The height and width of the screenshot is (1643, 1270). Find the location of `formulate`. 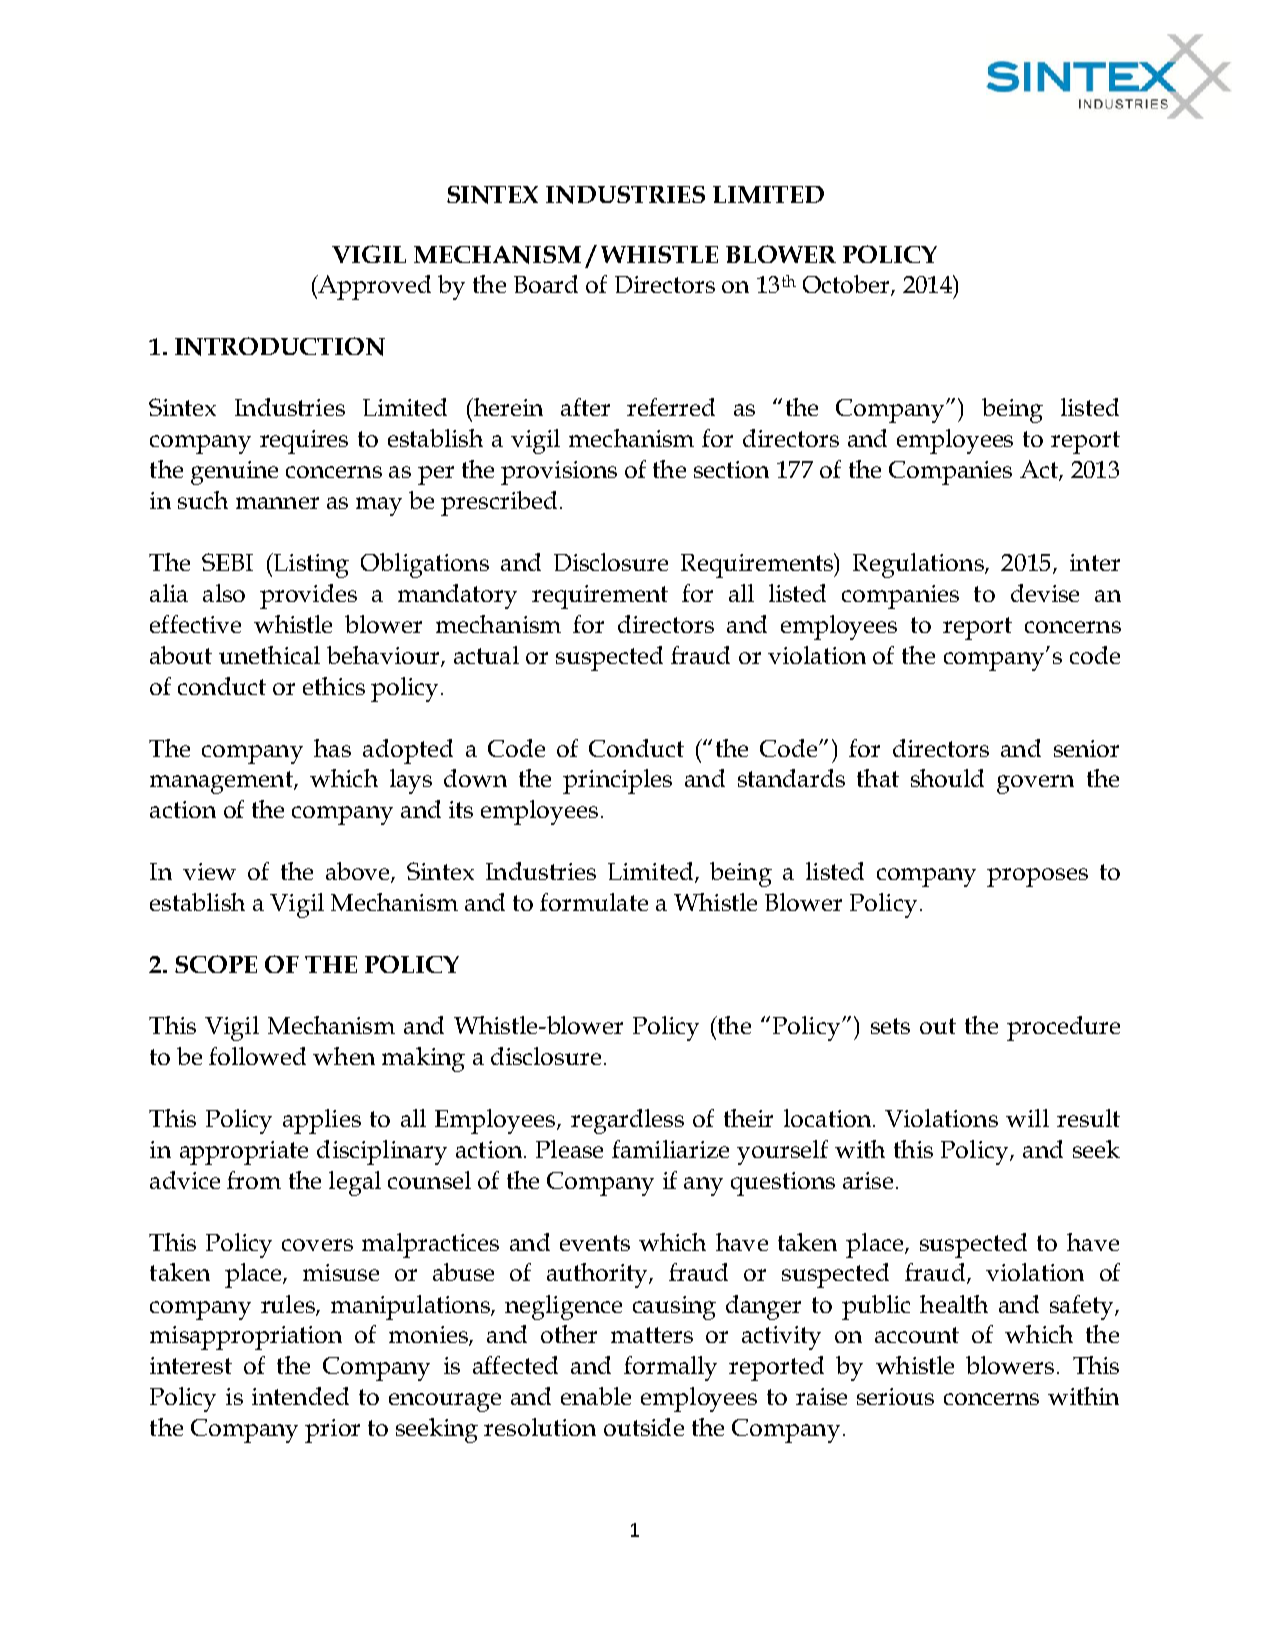

formulate is located at coordinates (594, 902).
